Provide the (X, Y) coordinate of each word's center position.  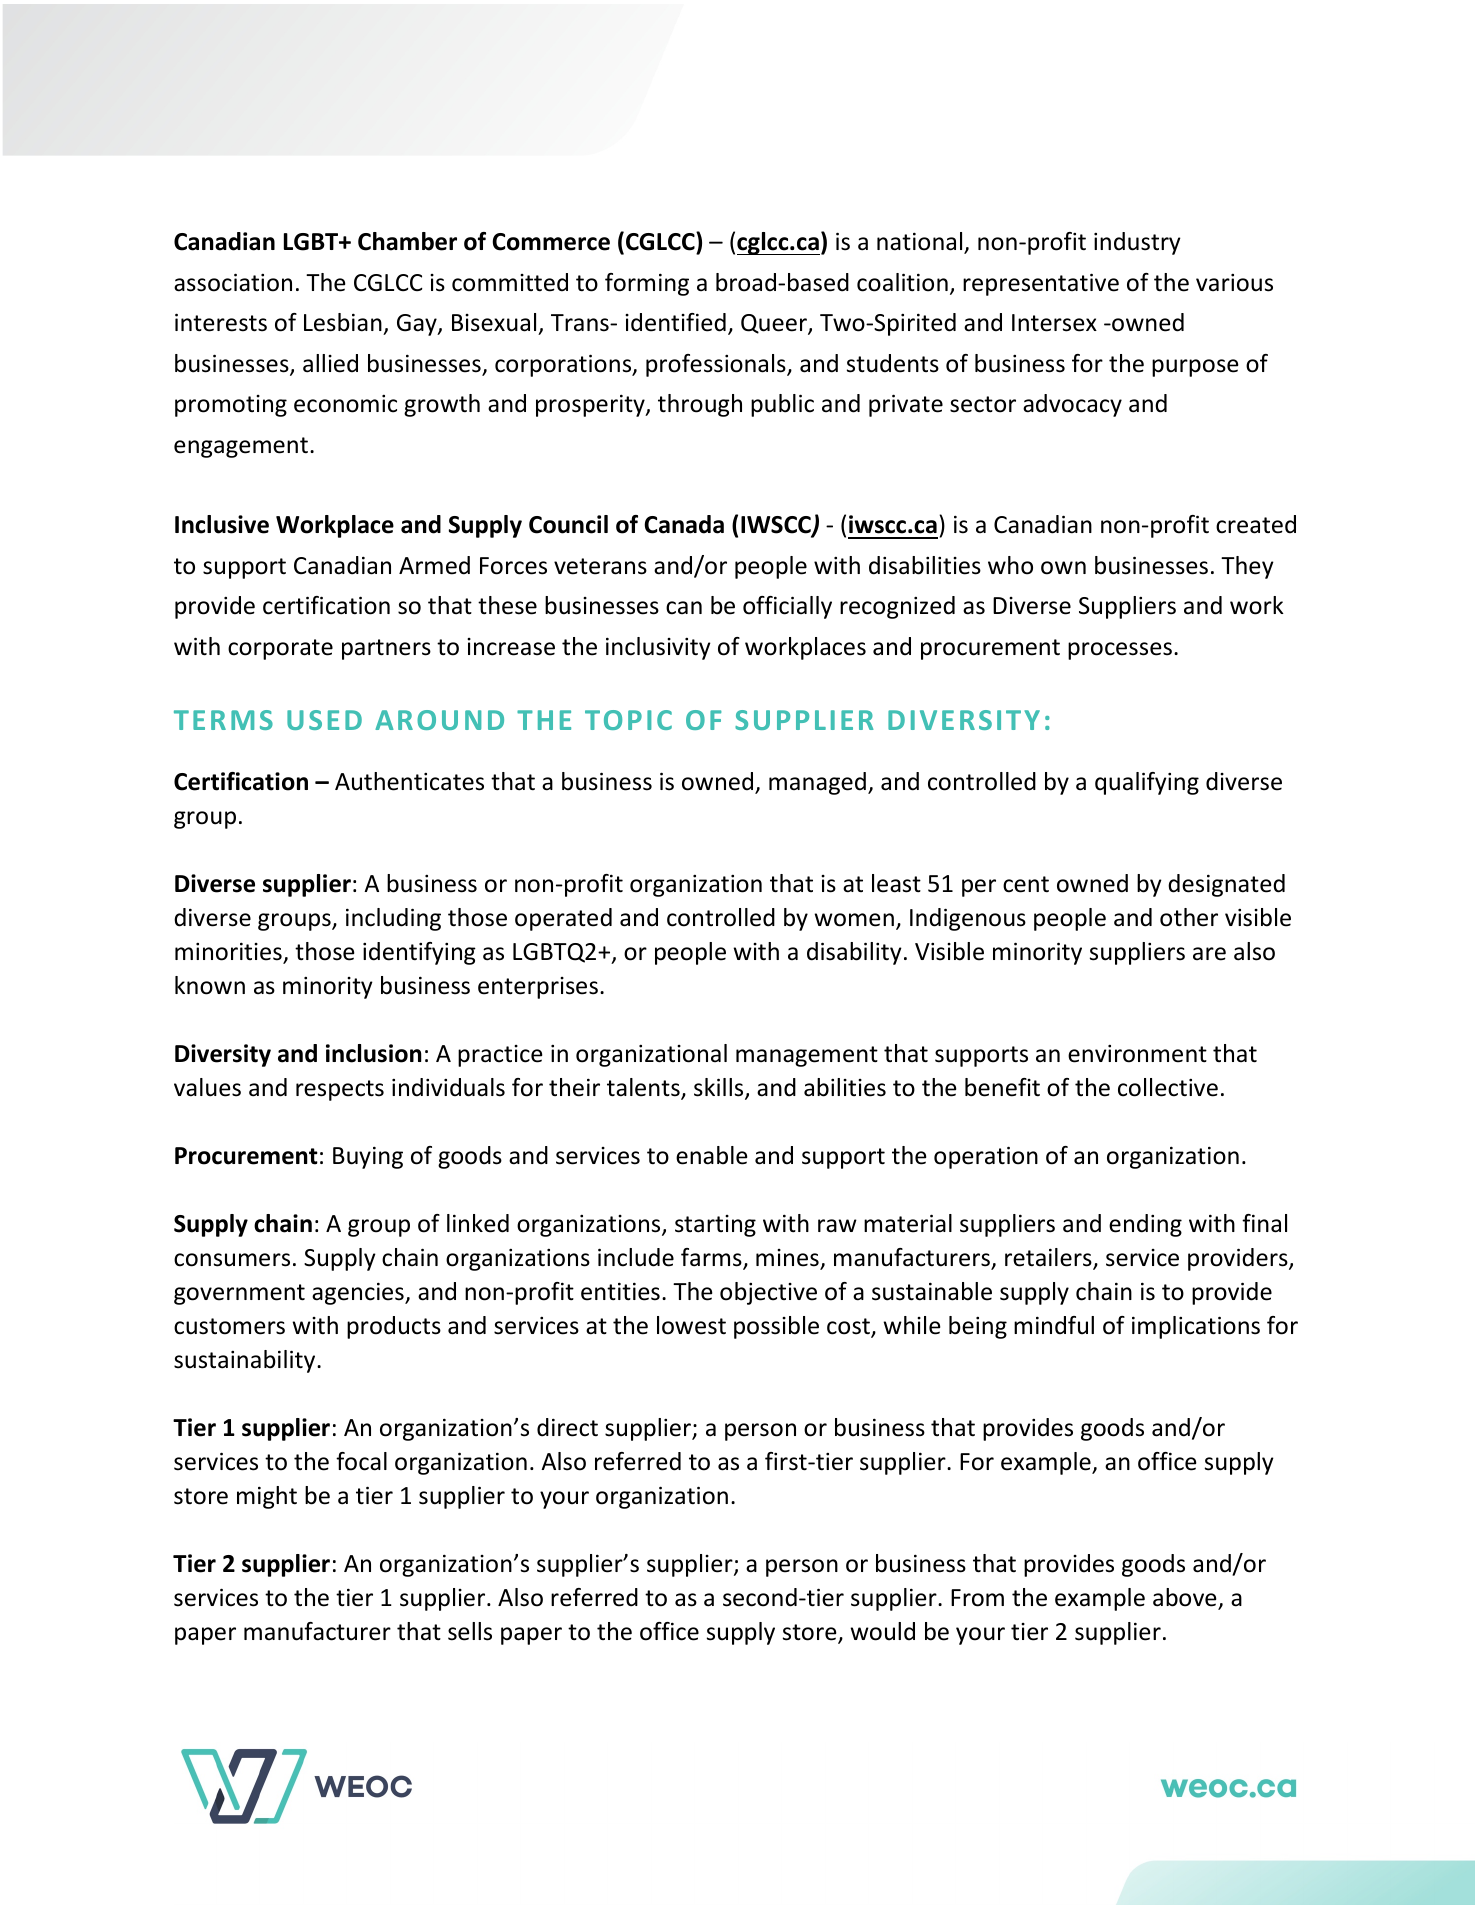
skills (720, 1088)
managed (817, 783)
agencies (359, 1293)
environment (1137, 1054)
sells (470, 1631)
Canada (684, 524)
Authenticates (409, 781)
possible (776, 1327)
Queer (775, 324)
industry (1137, 243)
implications (1196, 1327)
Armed (434, 565)
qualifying (1147, 783)
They (1247, 567)
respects (340, 1090)
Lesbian (343, 322)
